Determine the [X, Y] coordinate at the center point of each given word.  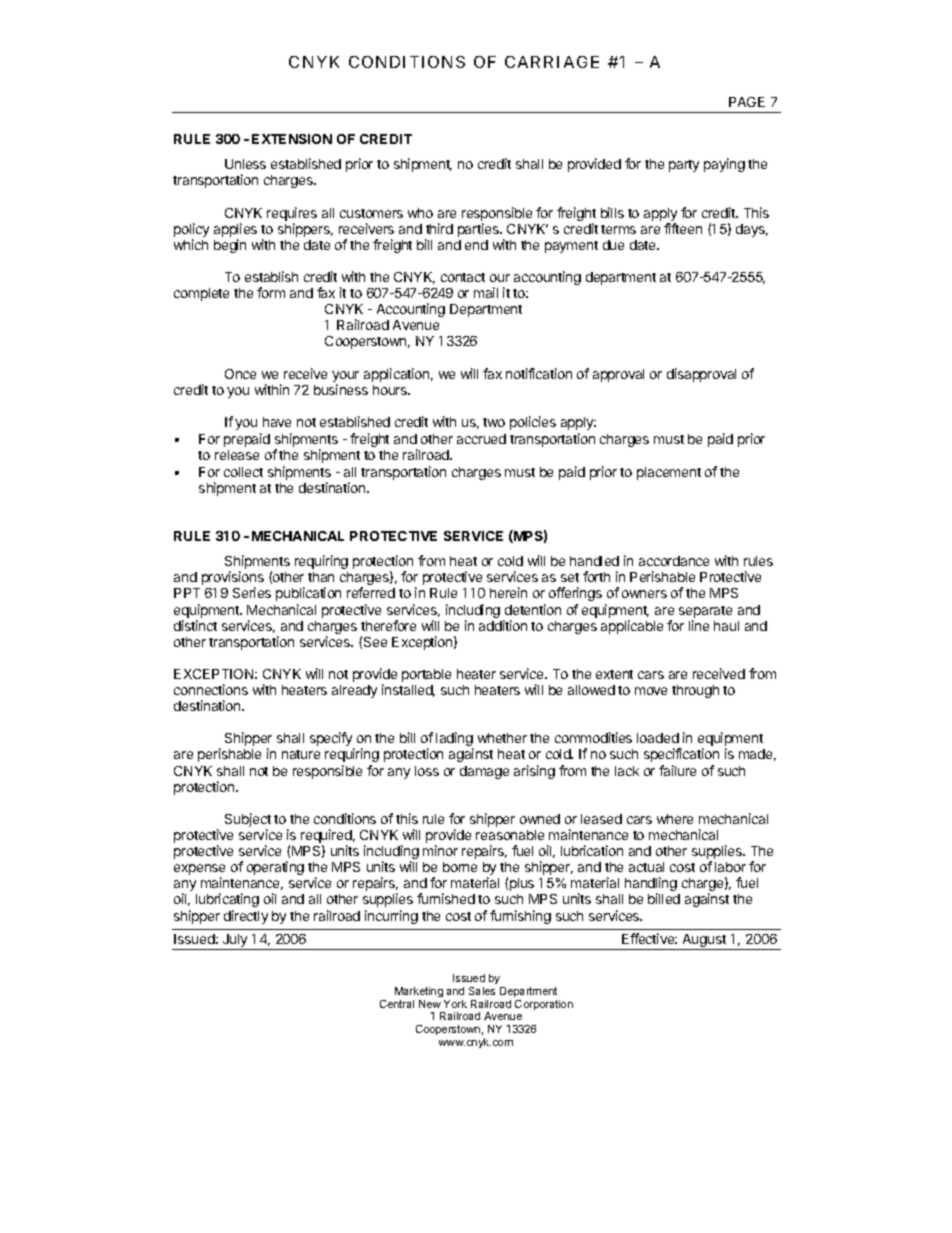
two [494, 422]
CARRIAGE [552, 62]
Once [240, 374]
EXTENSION [292, 139]
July [235, 942]
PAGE [747, 102]
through [695, 691]
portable [426, 675]
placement [669, 473]
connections [211, 689]
